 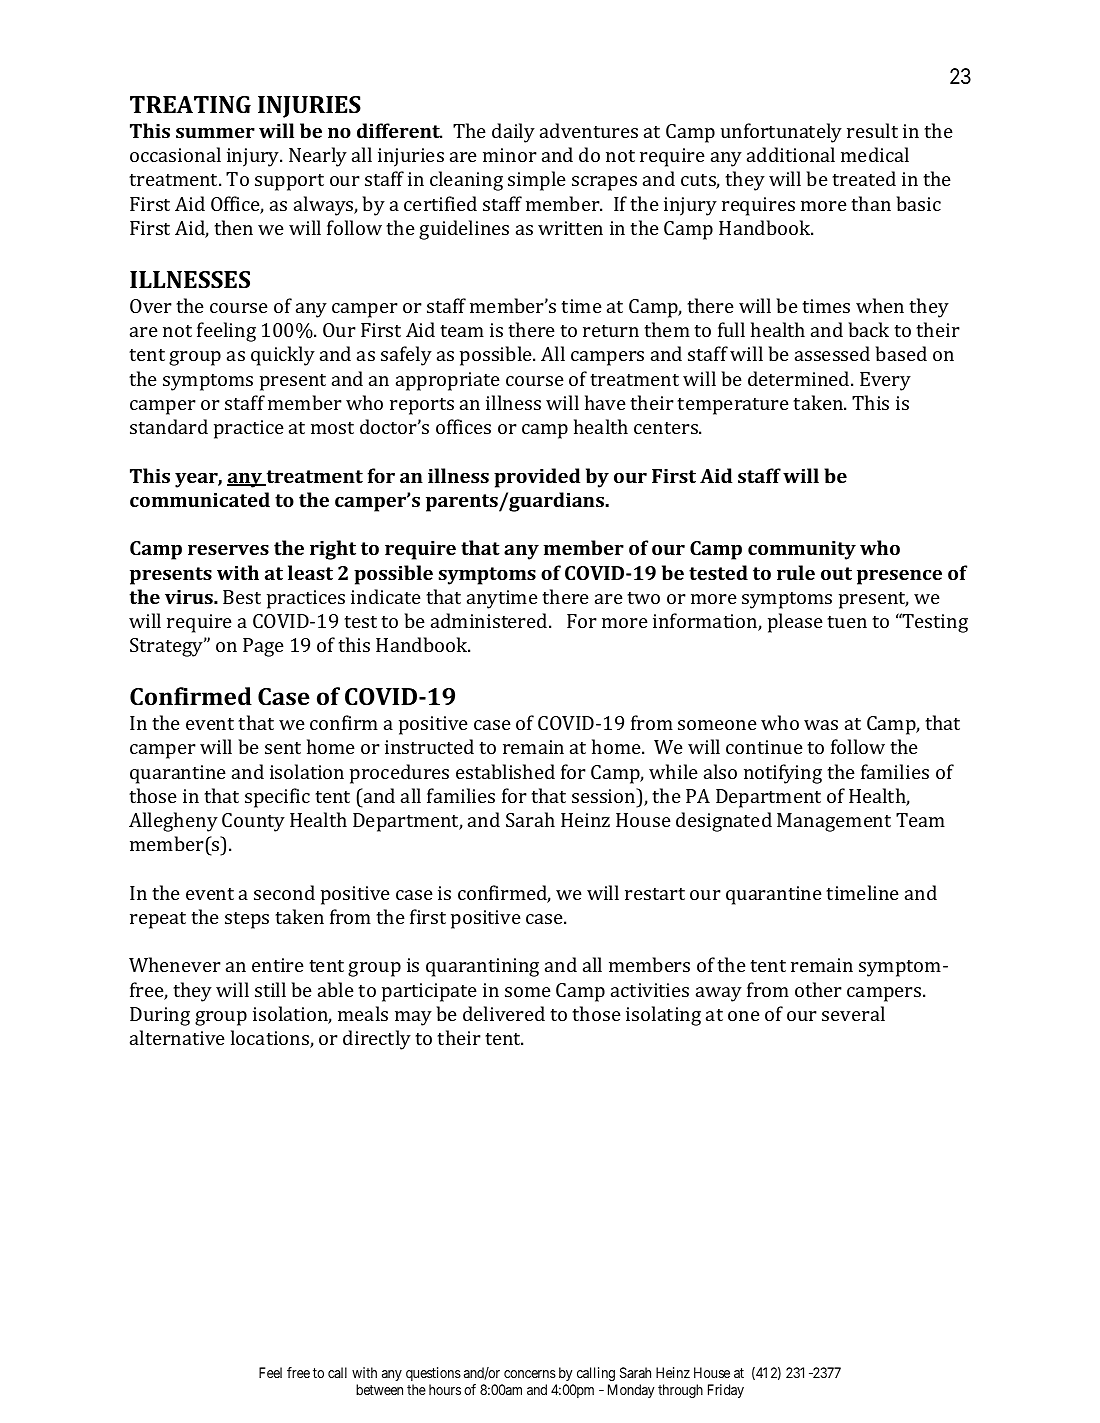 What do you see at coordinates (802, 550) in the image?
I see `community` at bounding box center [802, 550].
